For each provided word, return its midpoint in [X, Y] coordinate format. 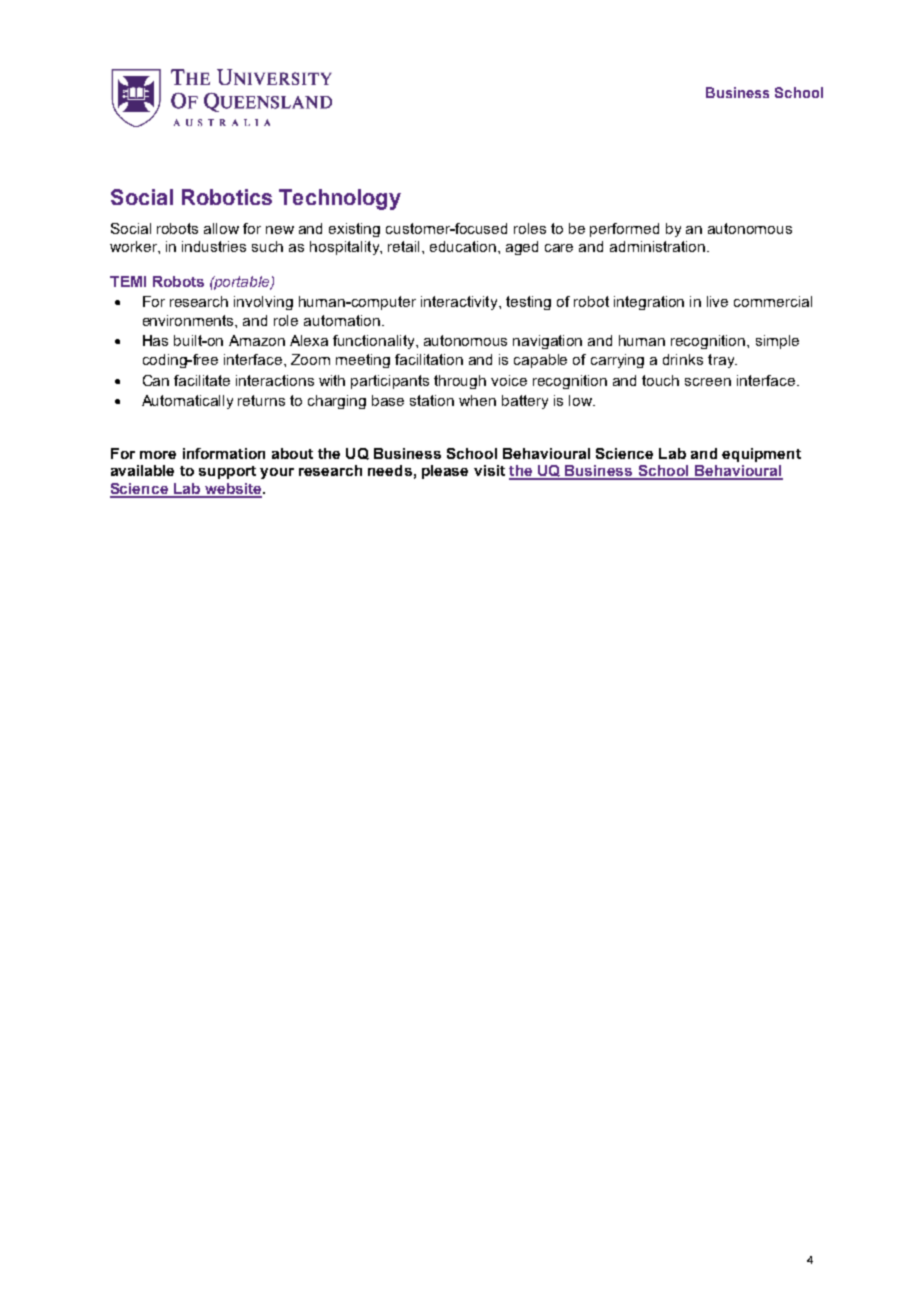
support [227, 472]
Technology [340, 199]
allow [221, 228]
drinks [683, 359]
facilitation [429, 359]
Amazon [257, 340]
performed [624, 230]
